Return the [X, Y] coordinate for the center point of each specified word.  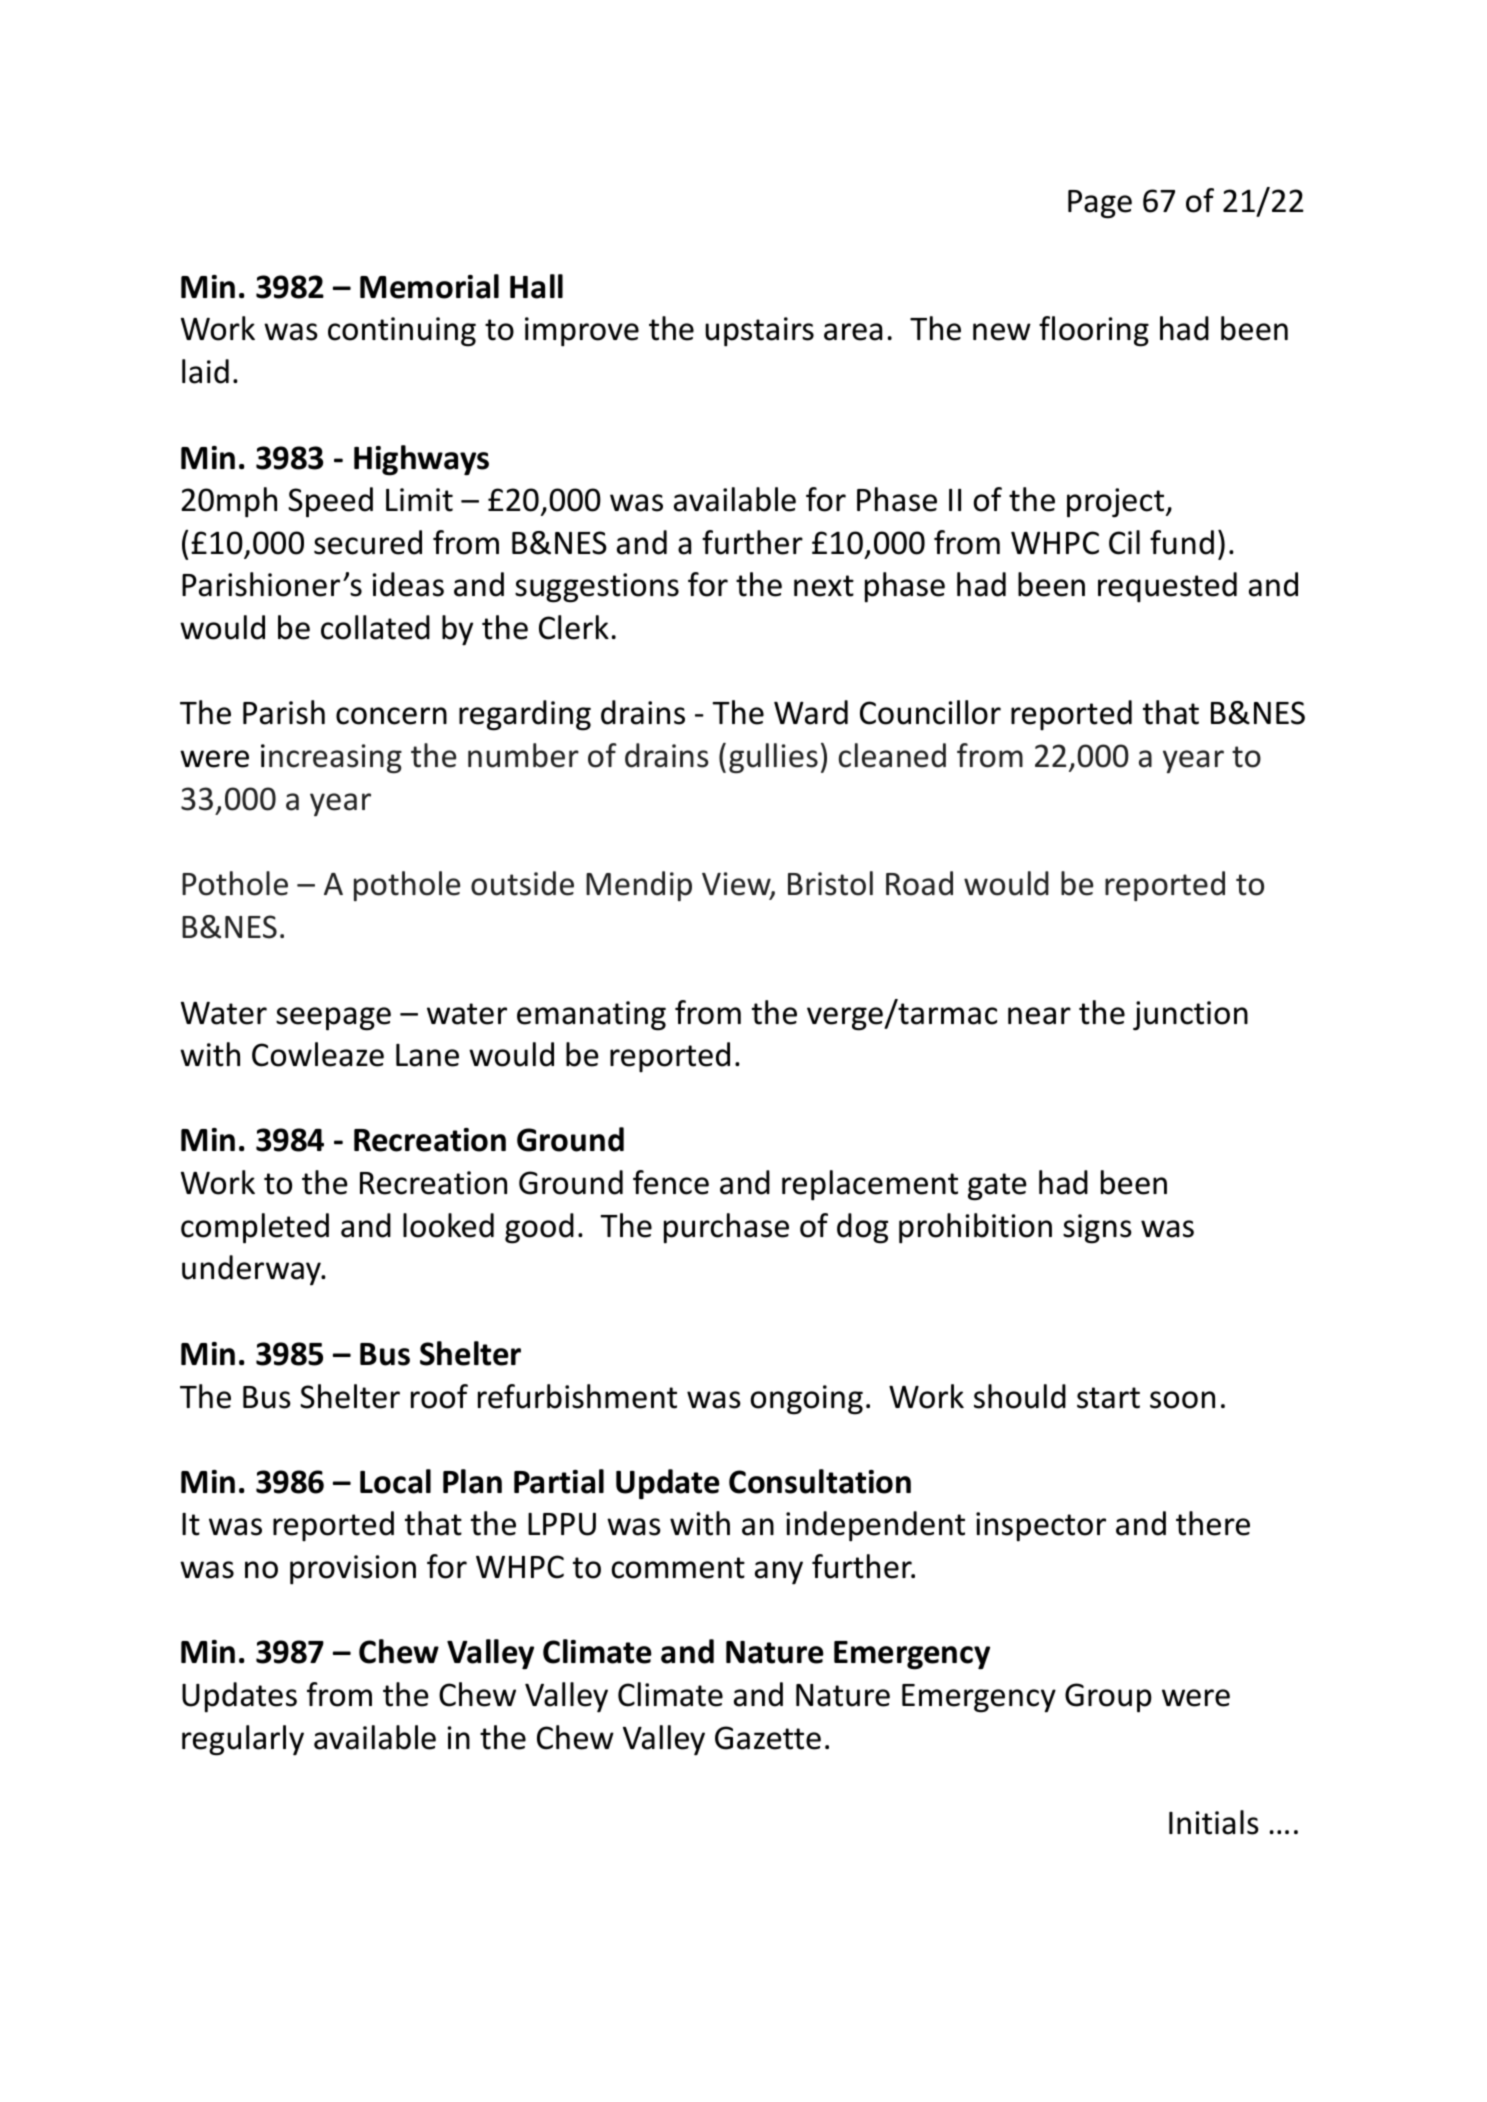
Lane [427, 1055]
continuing [402, 332]
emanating [591, 1016]
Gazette [768, 1738]
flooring [1094, 331]
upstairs [759, 332]
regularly [243, 1740]
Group [1108, 1698]
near [1039, 1016]
